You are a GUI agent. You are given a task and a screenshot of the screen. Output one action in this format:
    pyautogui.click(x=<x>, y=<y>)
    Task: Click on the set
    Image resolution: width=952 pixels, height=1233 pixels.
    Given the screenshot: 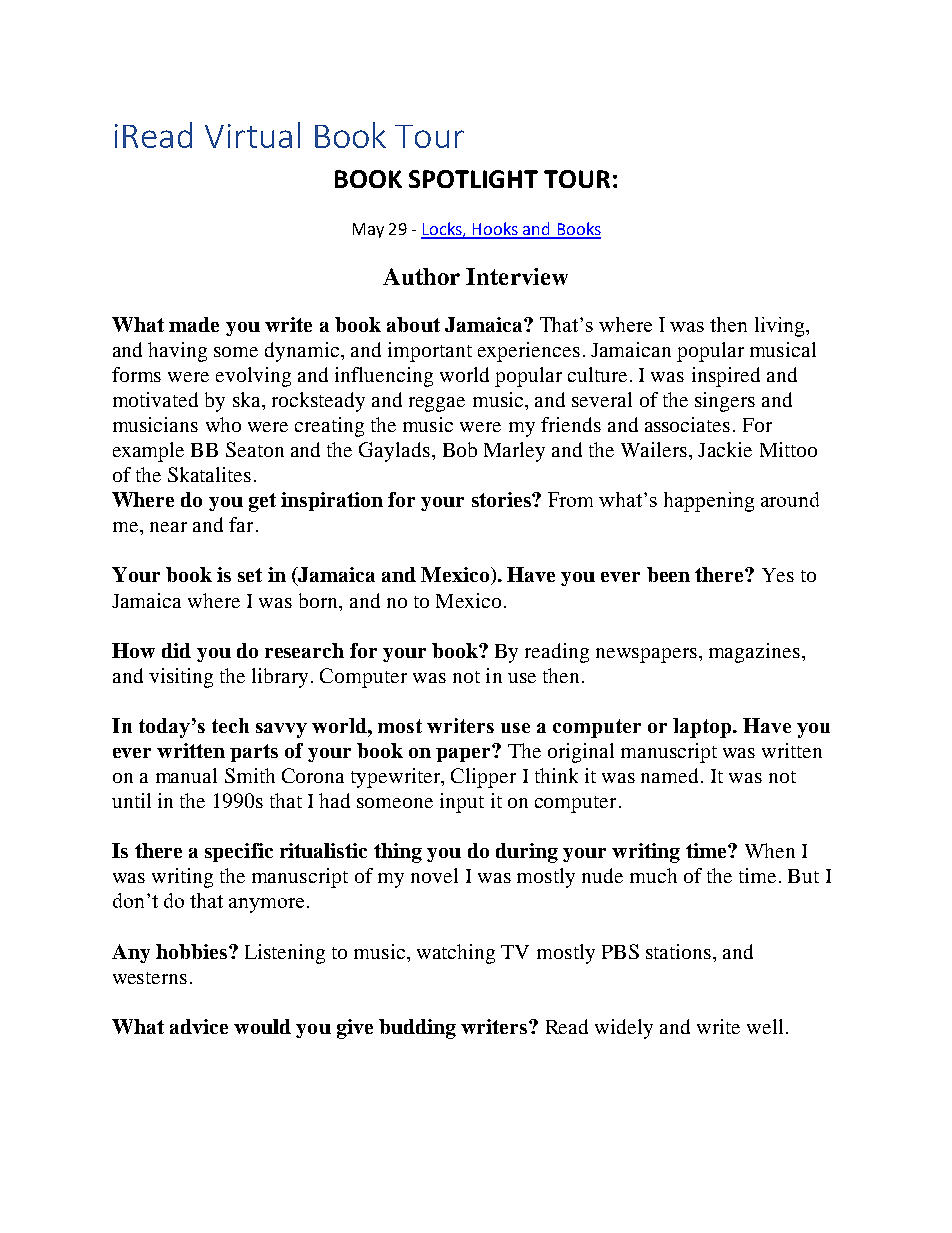 What is the action you would take?
    pyautogui.click(x=250, y=575)
